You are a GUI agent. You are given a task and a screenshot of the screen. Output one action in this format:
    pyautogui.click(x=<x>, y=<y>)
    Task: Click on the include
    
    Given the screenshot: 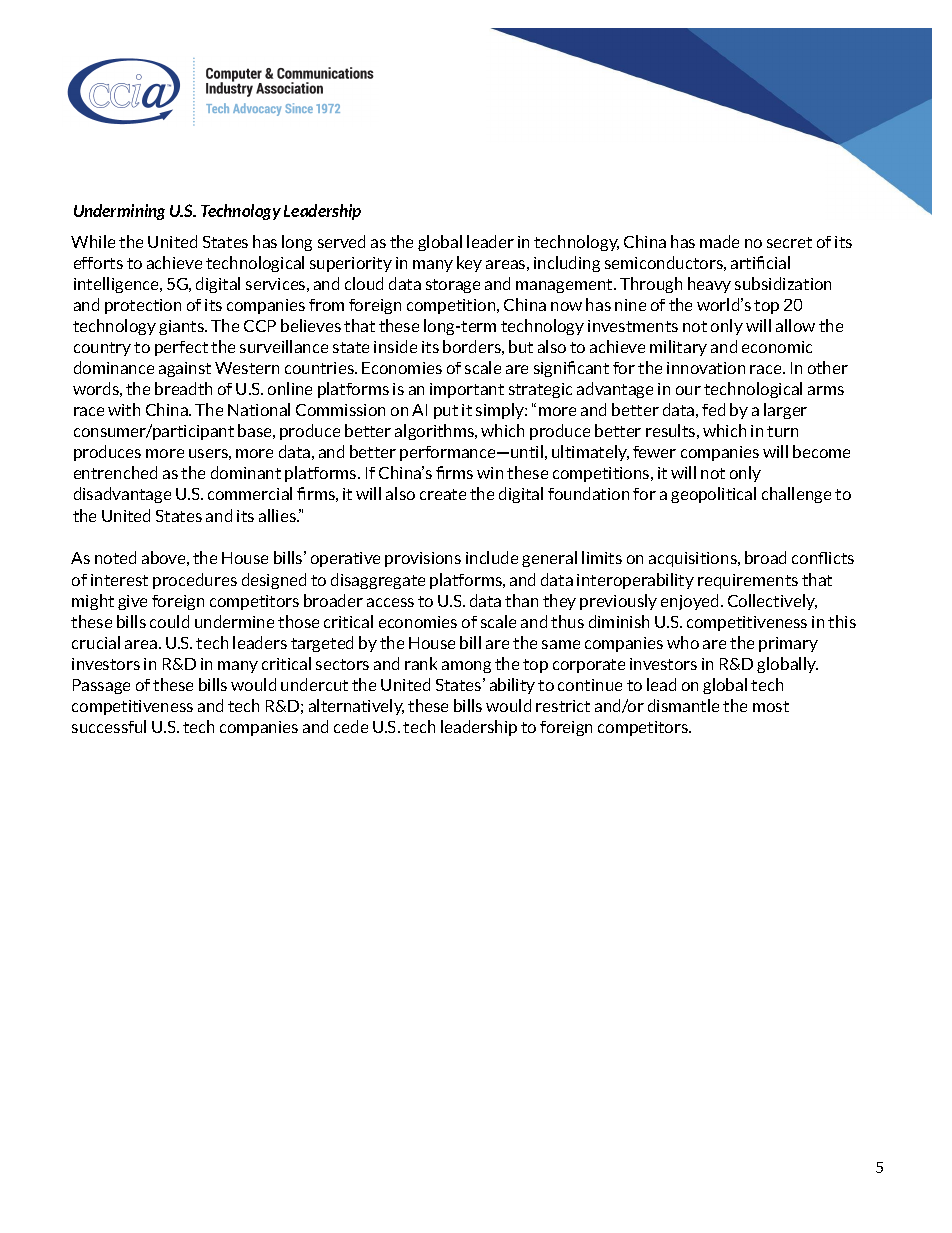 What is the action you would take?
    pyautogui.click(x=492, y=557)
